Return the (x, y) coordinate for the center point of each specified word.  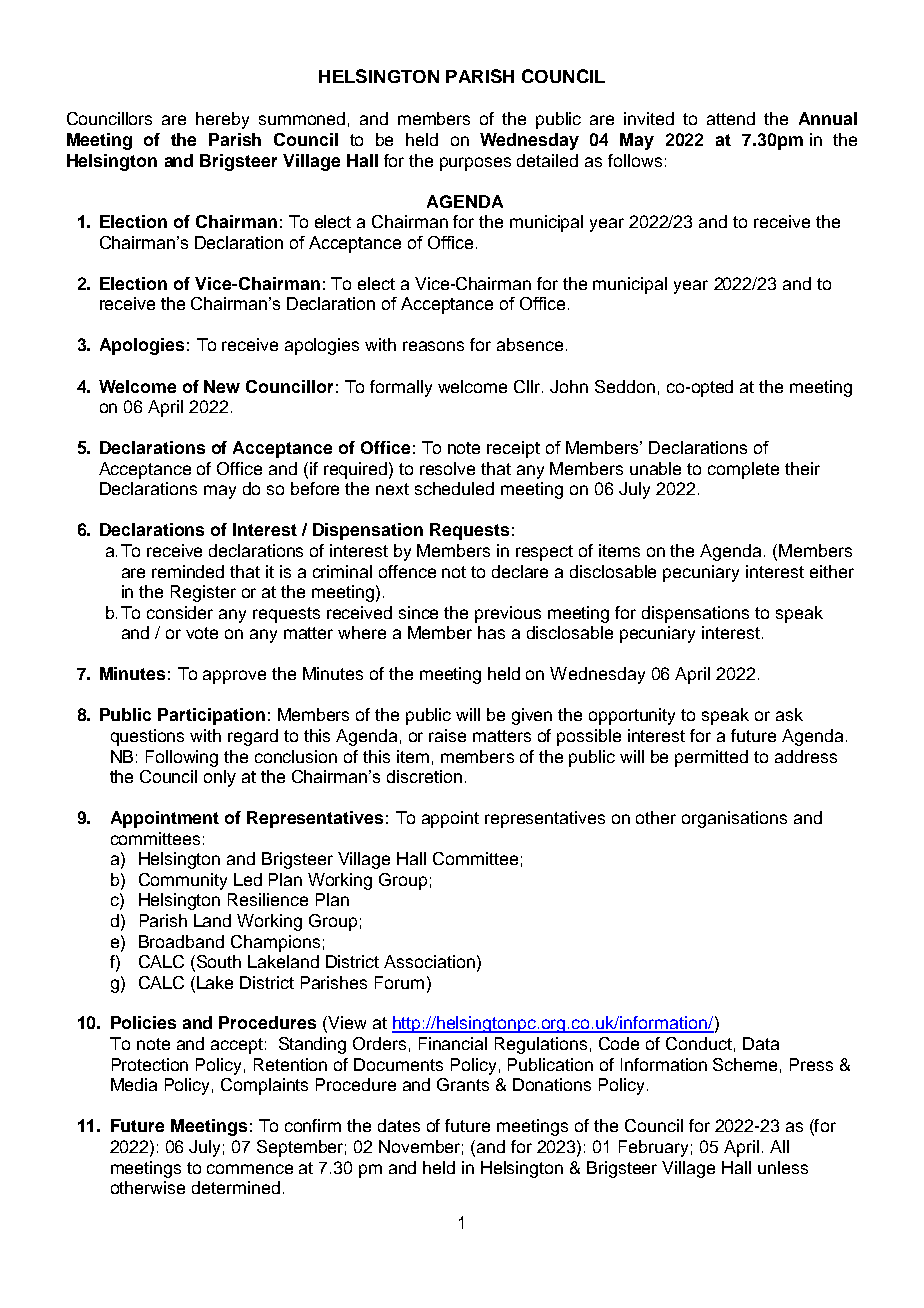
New (222, 386)
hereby (222, 120)
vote (202, 633)
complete (743, 470)
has (491, 632)
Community (183, 881)
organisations (734, 819)
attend (731, 118)
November (421, 1147)
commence (250, 1169)
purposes (475, 164)
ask (789, 714)
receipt (513, 449)
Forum (399, 982)
